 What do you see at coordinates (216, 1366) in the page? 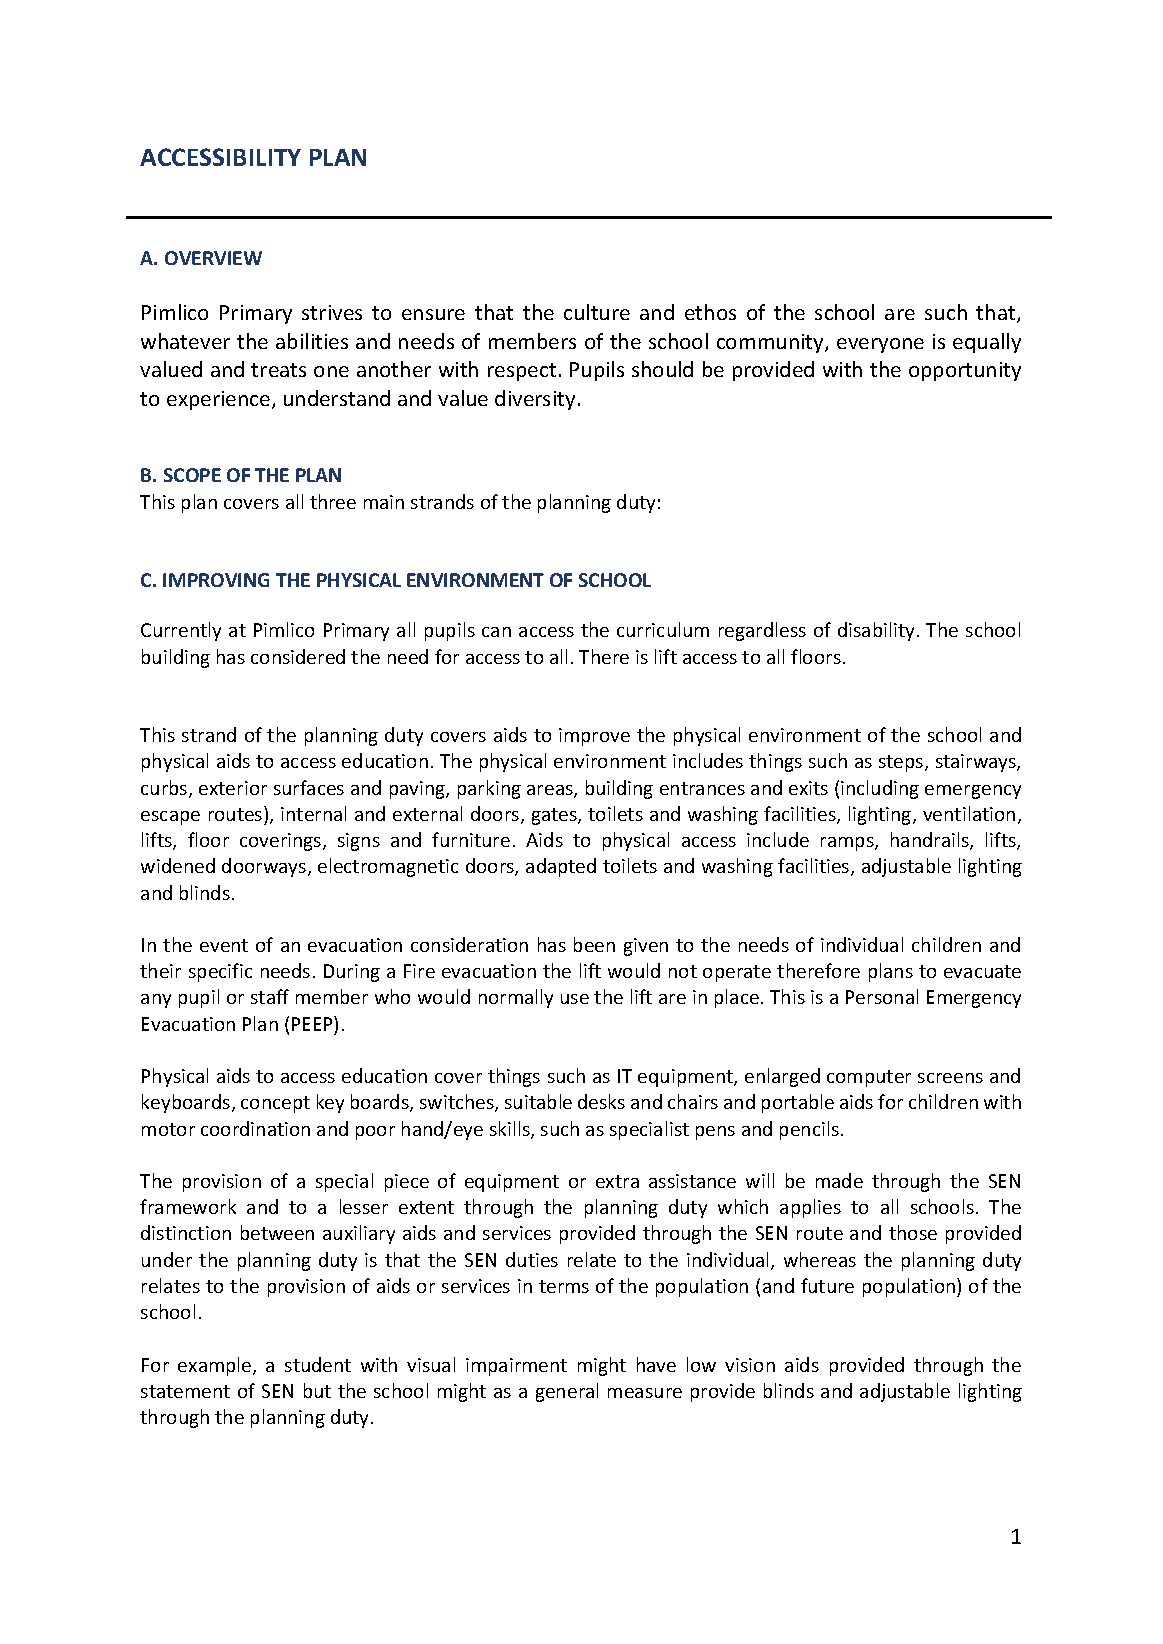
I see `example` at bounding box center [216, 1366].
